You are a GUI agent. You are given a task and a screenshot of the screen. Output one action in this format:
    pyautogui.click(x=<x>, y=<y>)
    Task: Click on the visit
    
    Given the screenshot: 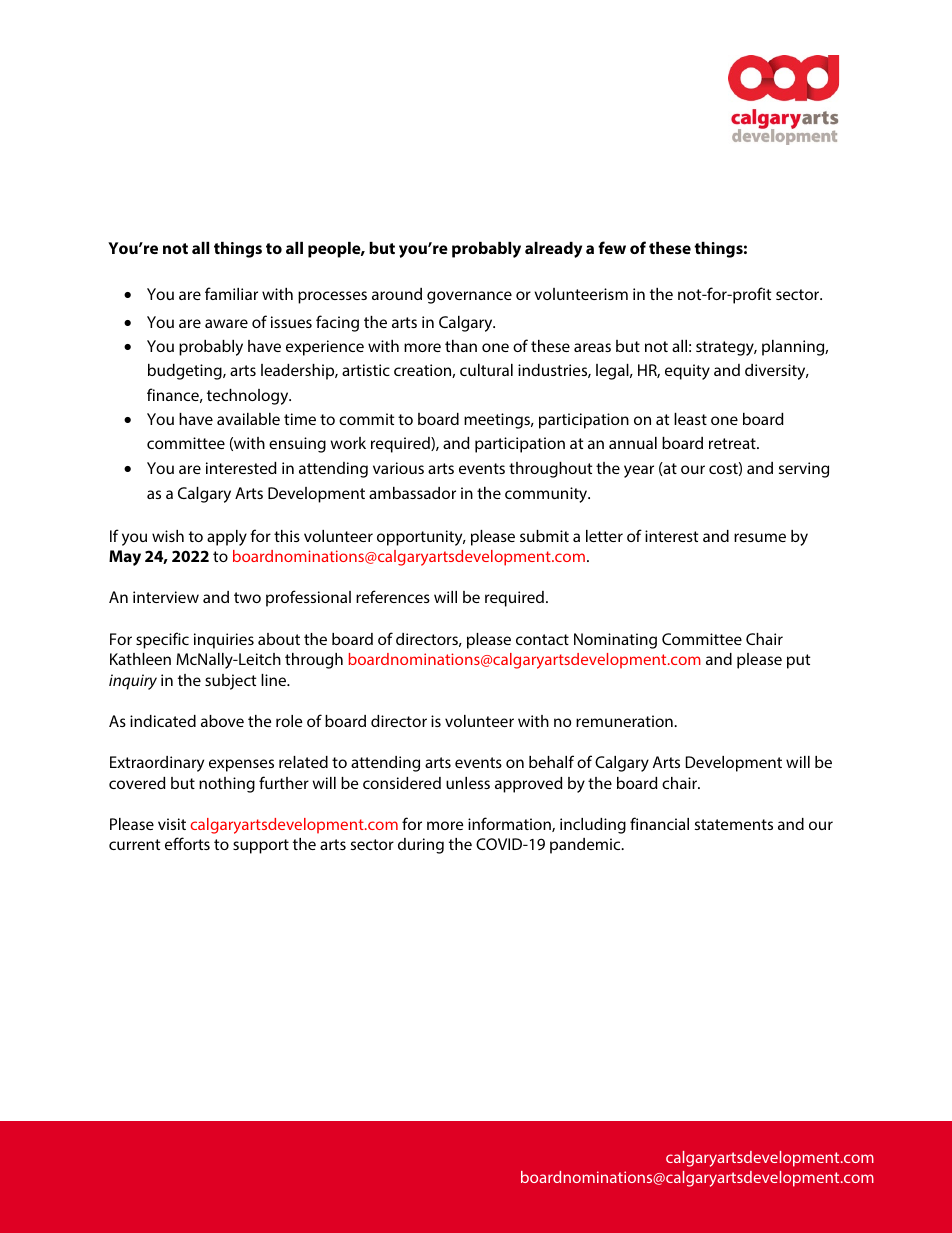 What is the action you would take?
    pyautogui.click(x=172, y=824)
